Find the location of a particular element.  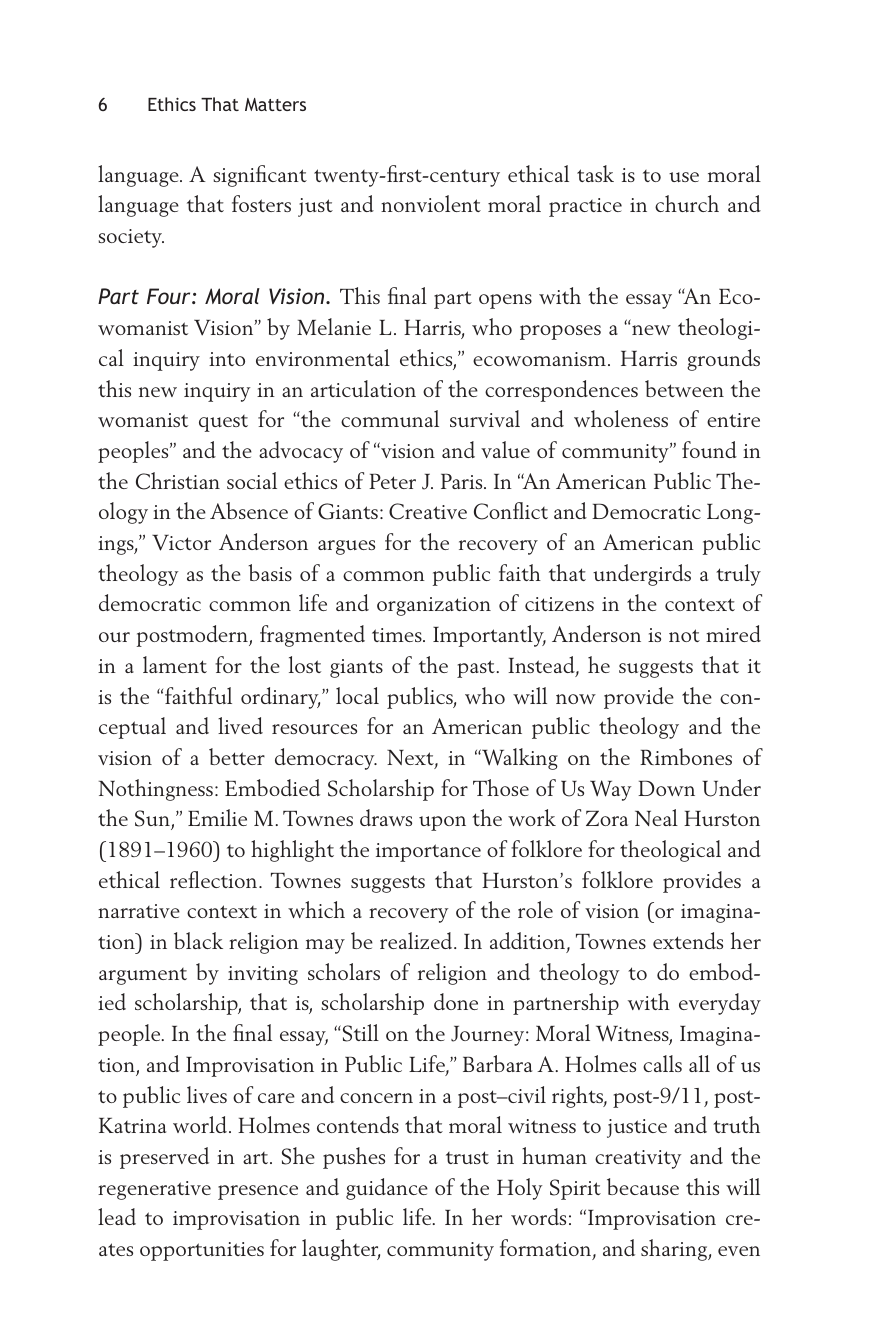

regenerative is located at coordinates (154, 1190).
